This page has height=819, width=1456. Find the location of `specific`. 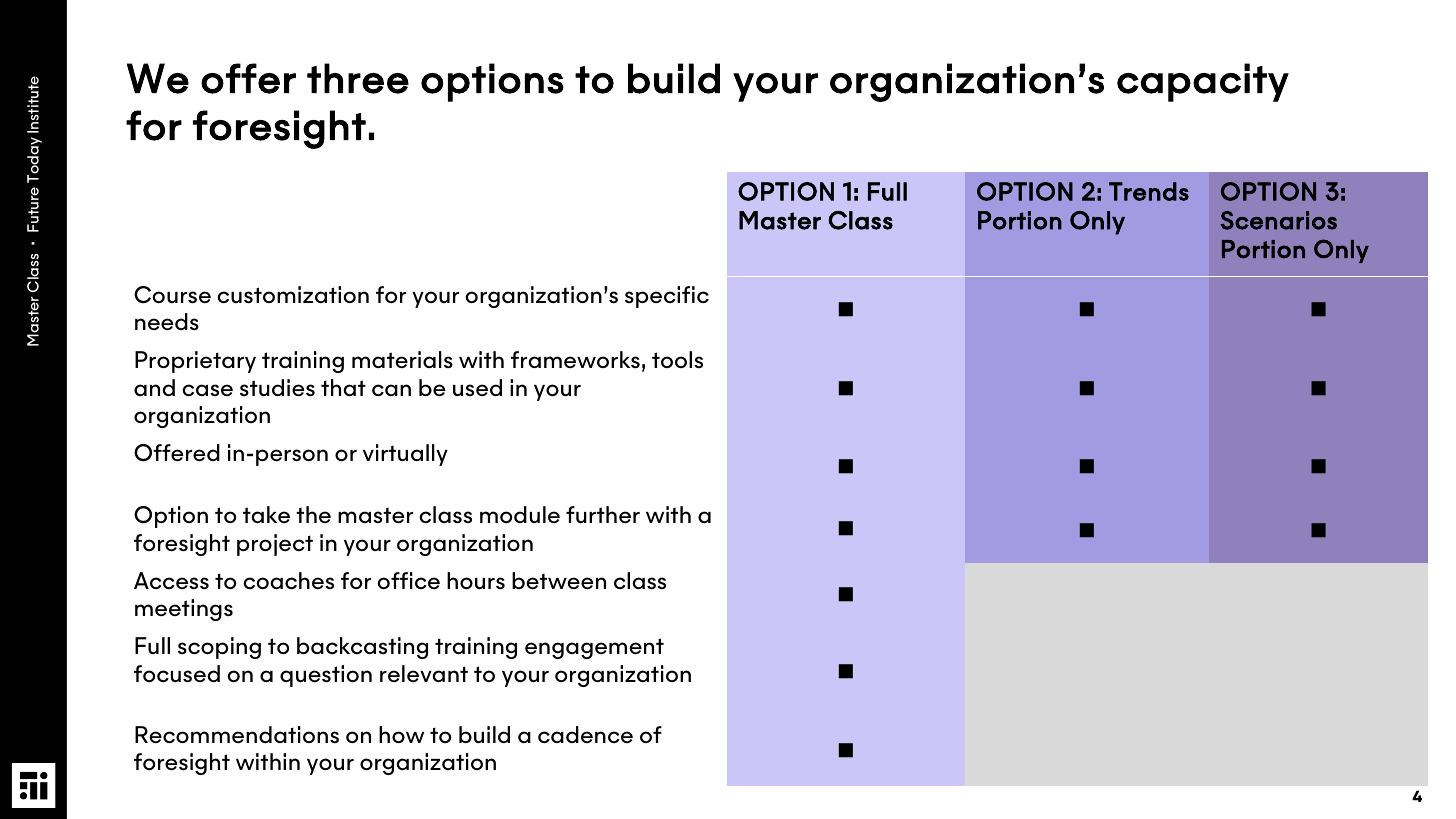

specific is located at coordinates (667, 297).
